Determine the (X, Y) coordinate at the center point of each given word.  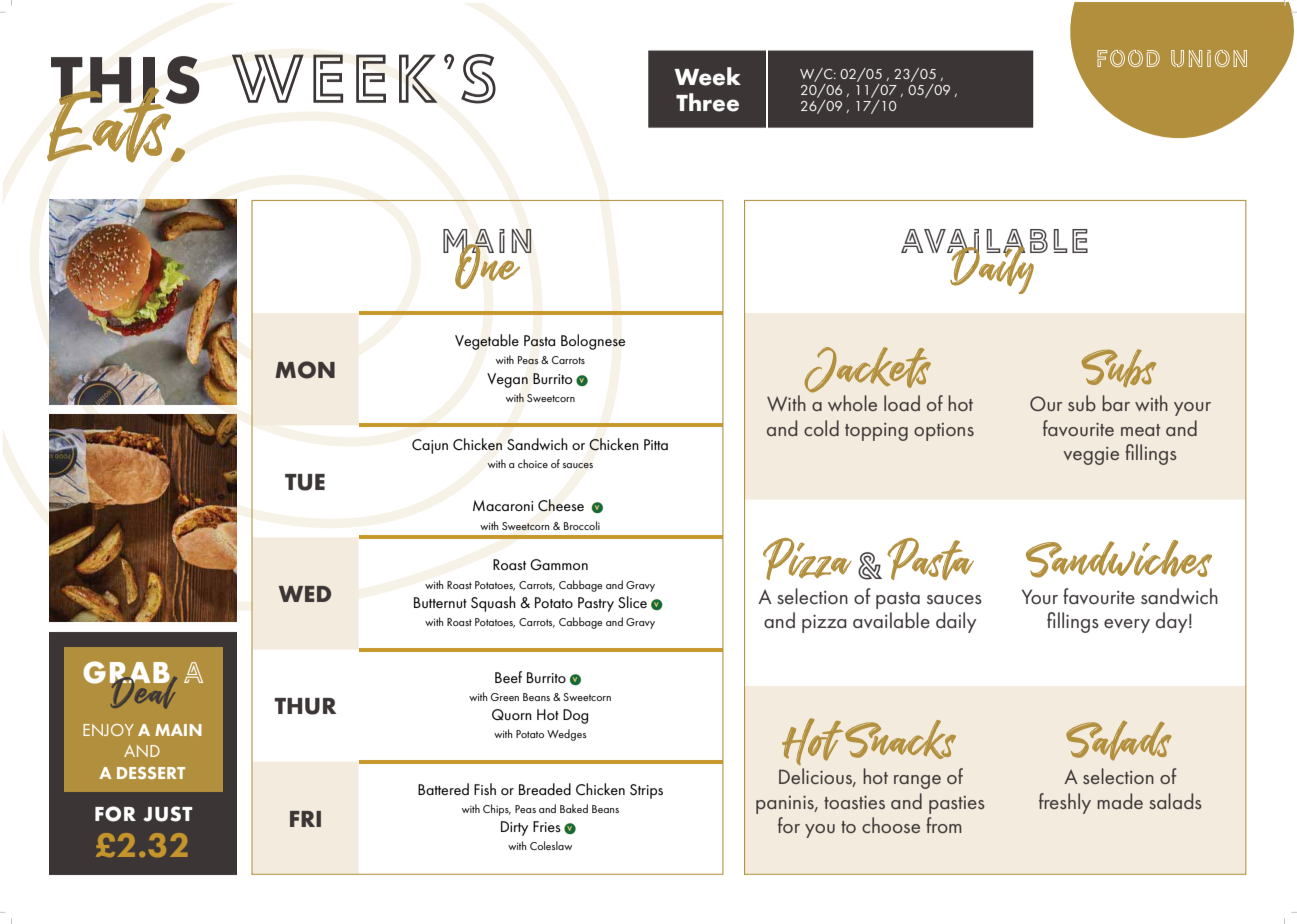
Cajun (430, 446)
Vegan (507, 380)
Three (707, 102)
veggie (1091, 456)
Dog (575, 716)
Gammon (559, 564)
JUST (168, 814)
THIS (125, 81)
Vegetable (487, 342)
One (488, 265)
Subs (1119, 368)
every (1127, 626)
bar (1116, 403)
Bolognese (593, 342)
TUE (305, 482)
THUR (305, 706)
